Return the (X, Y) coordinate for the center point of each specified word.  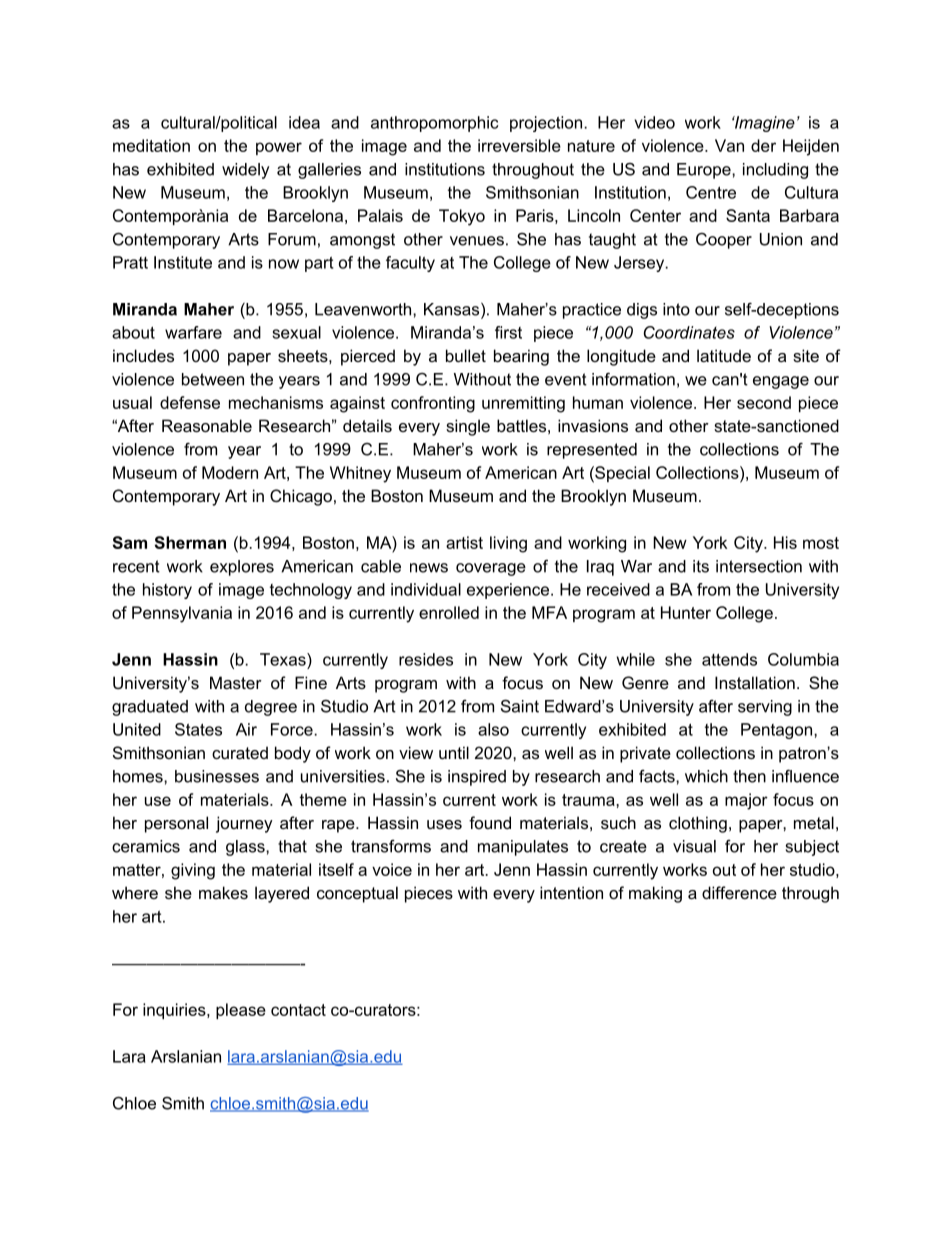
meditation (151, 145)
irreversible (519, 145)
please (241, 1011)
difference (739, 892)
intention (571, 892)
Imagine (763, 124)
